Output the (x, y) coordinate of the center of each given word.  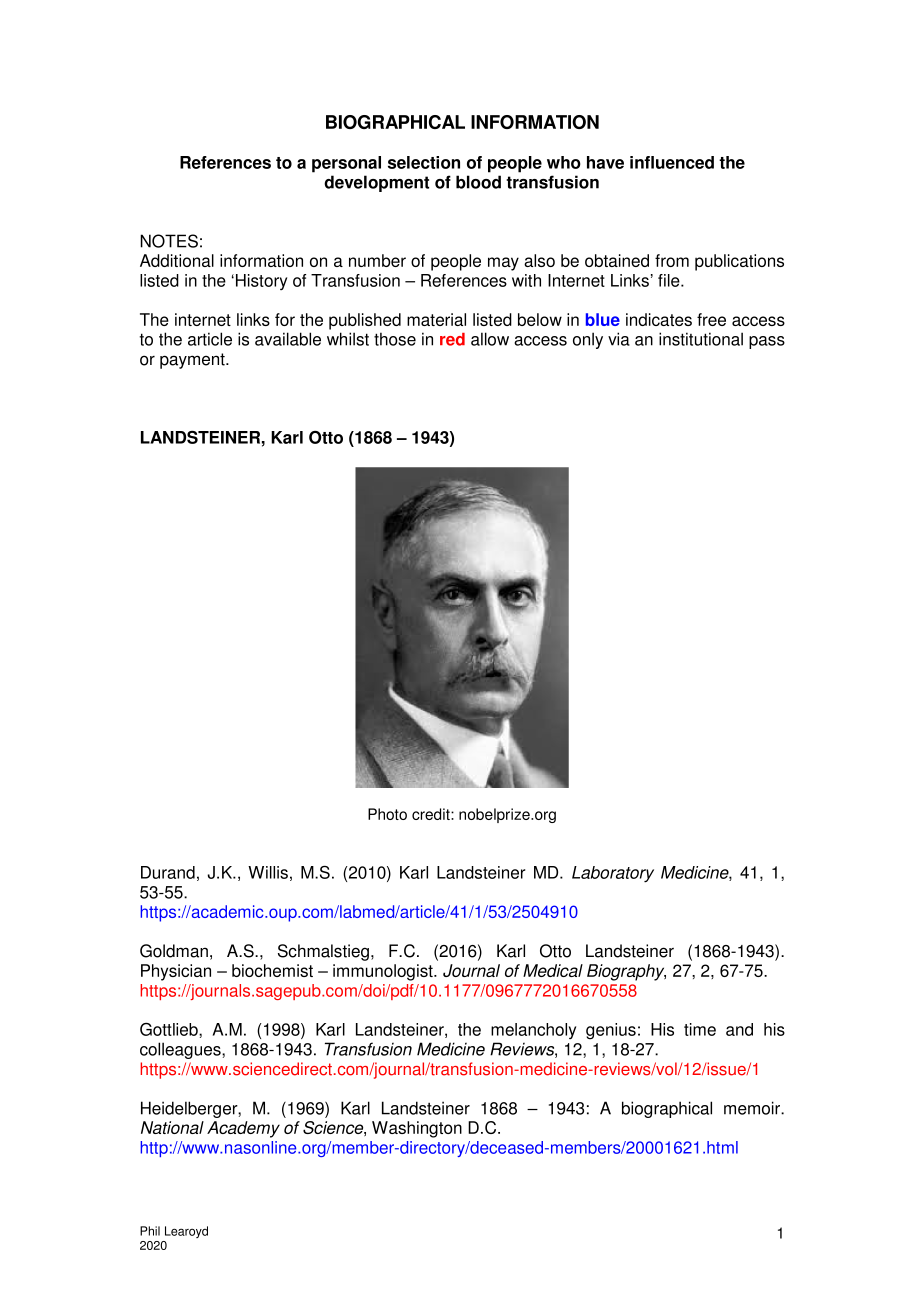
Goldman (174, 951)
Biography (626, 972)
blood (478, 182)
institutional (701, 339)
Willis (268, 872)
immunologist (384, 972)
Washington (417, 1129)
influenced (672, 162)
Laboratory (613, 874)
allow (490, 339)
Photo (387, 814)
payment (193, 361)
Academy (243, 1129)
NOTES (169, 241)
